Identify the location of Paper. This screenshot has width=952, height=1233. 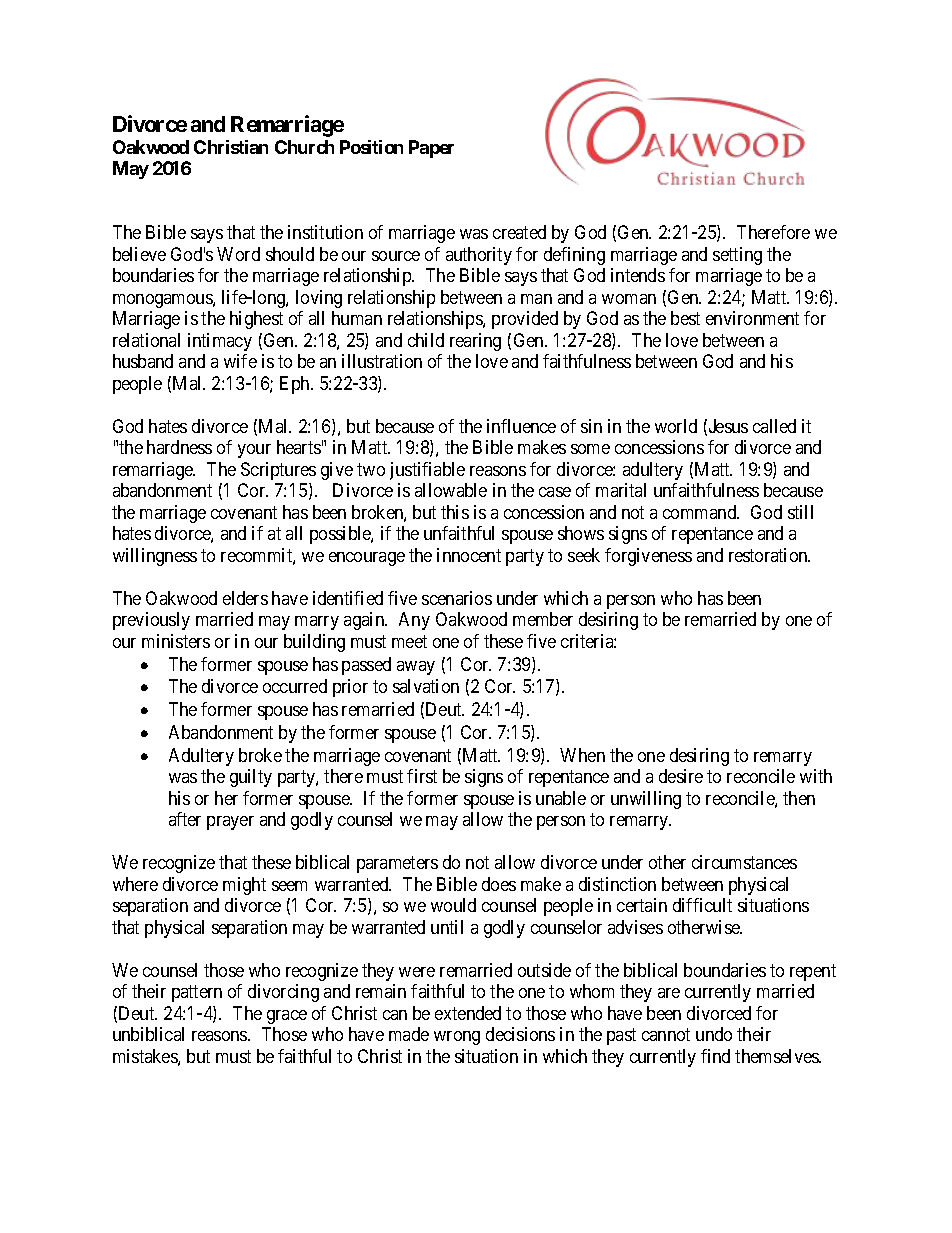
(431, 149).
